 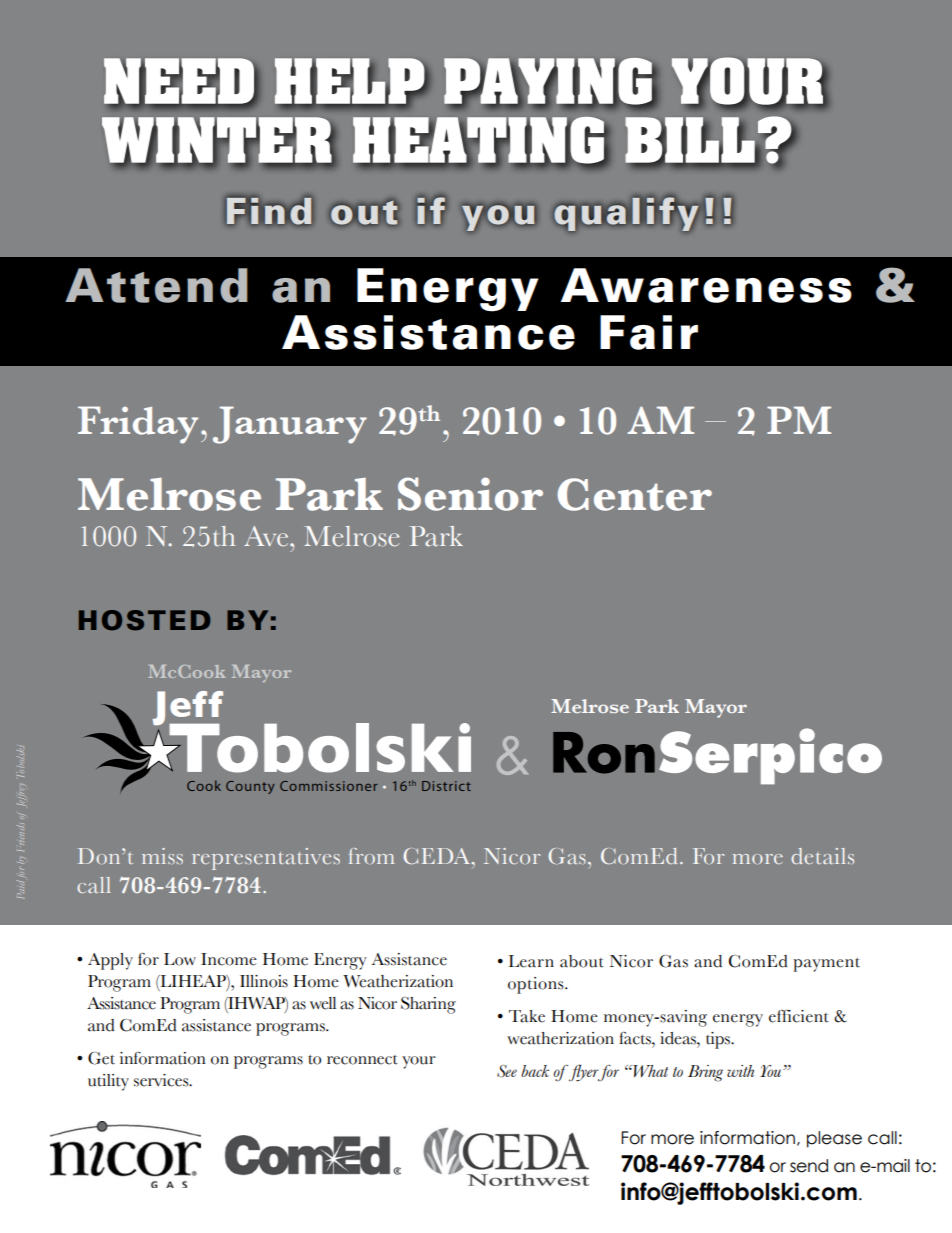 What do you see at coordinates (507, 1071) in the document?
I see `See` at bounding box center [507, 1071].
